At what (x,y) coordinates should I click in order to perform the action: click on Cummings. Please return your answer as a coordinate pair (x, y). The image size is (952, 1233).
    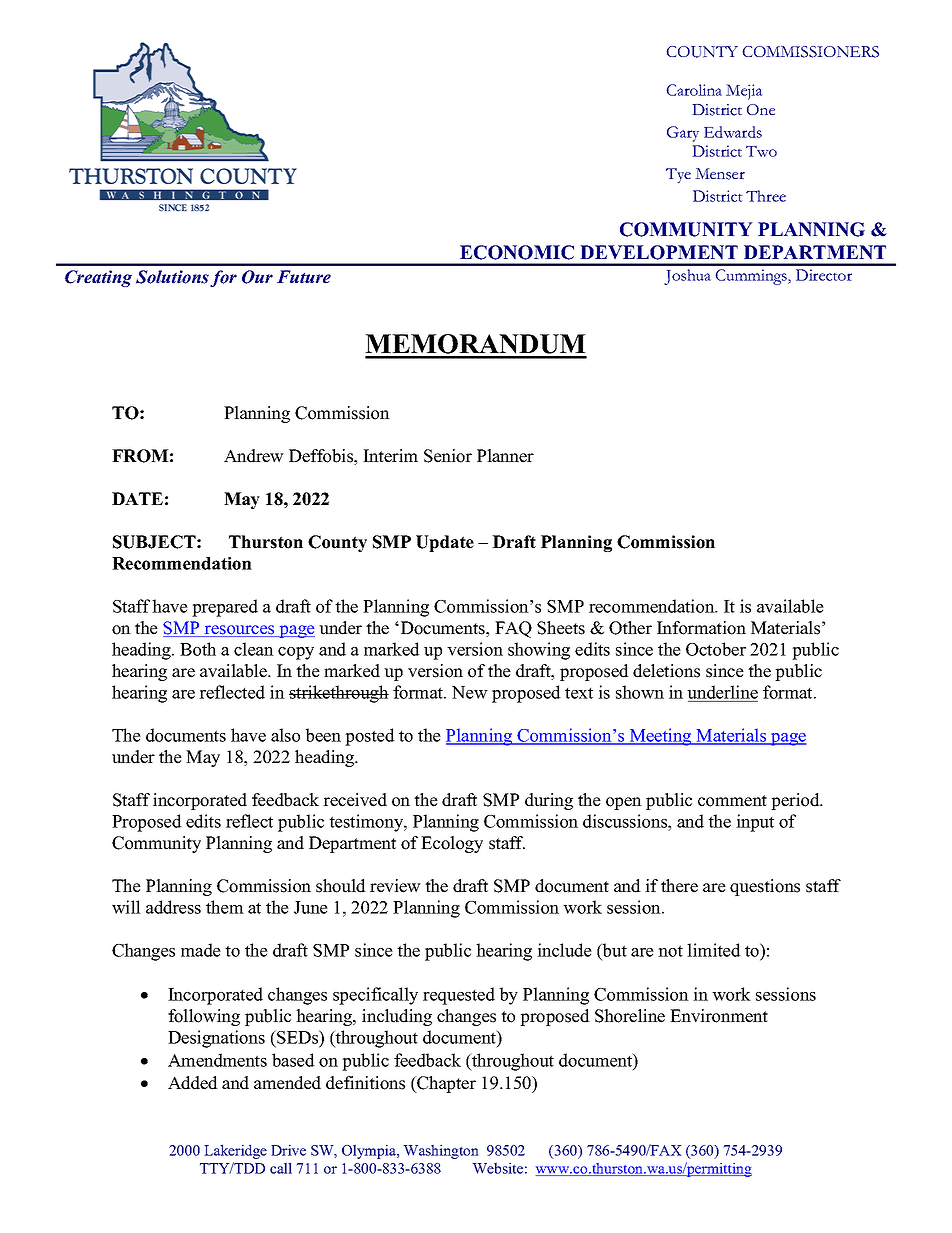
    Looking at the image, I should click on (752, 277).
